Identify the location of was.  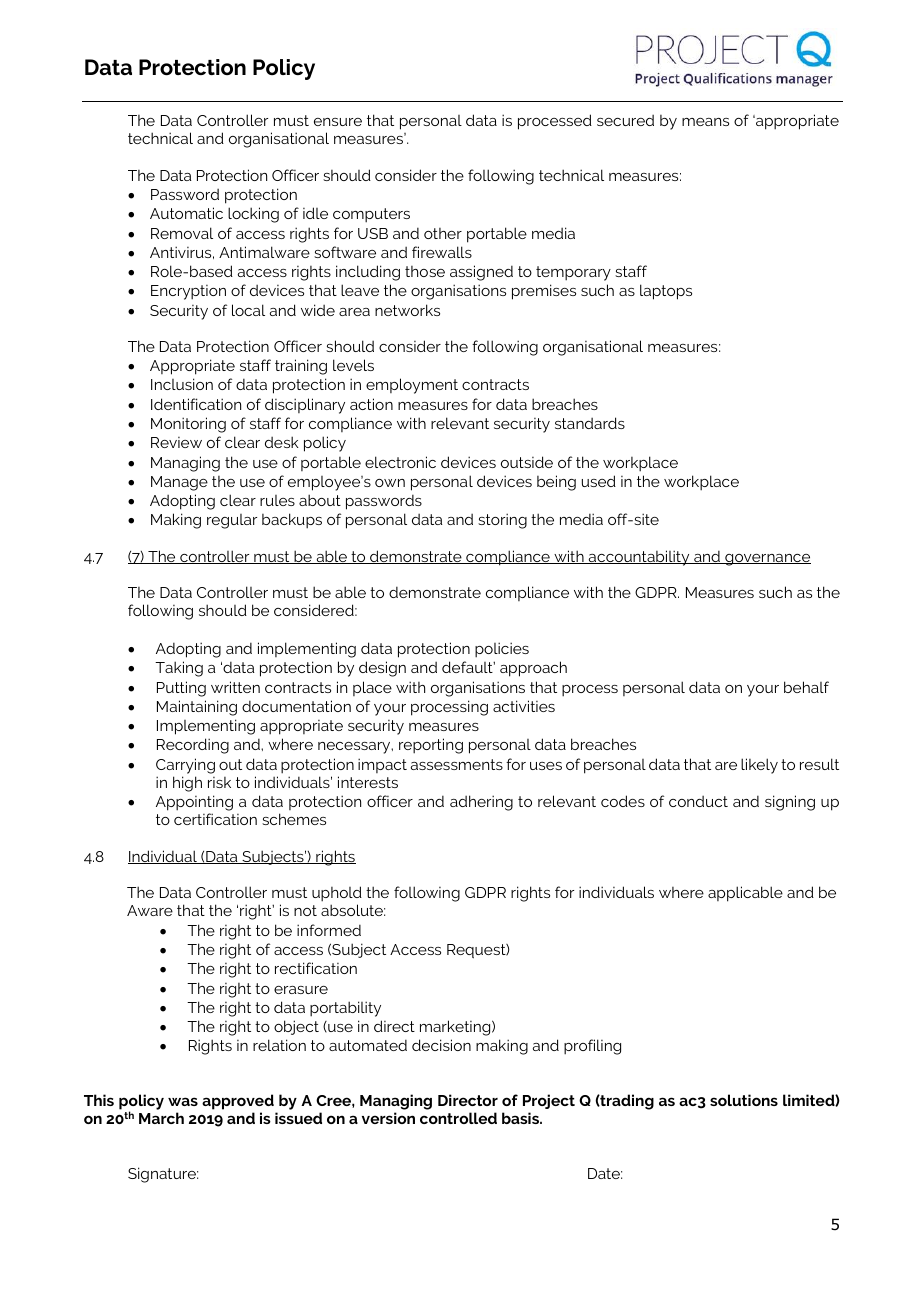
(183, 1101).
